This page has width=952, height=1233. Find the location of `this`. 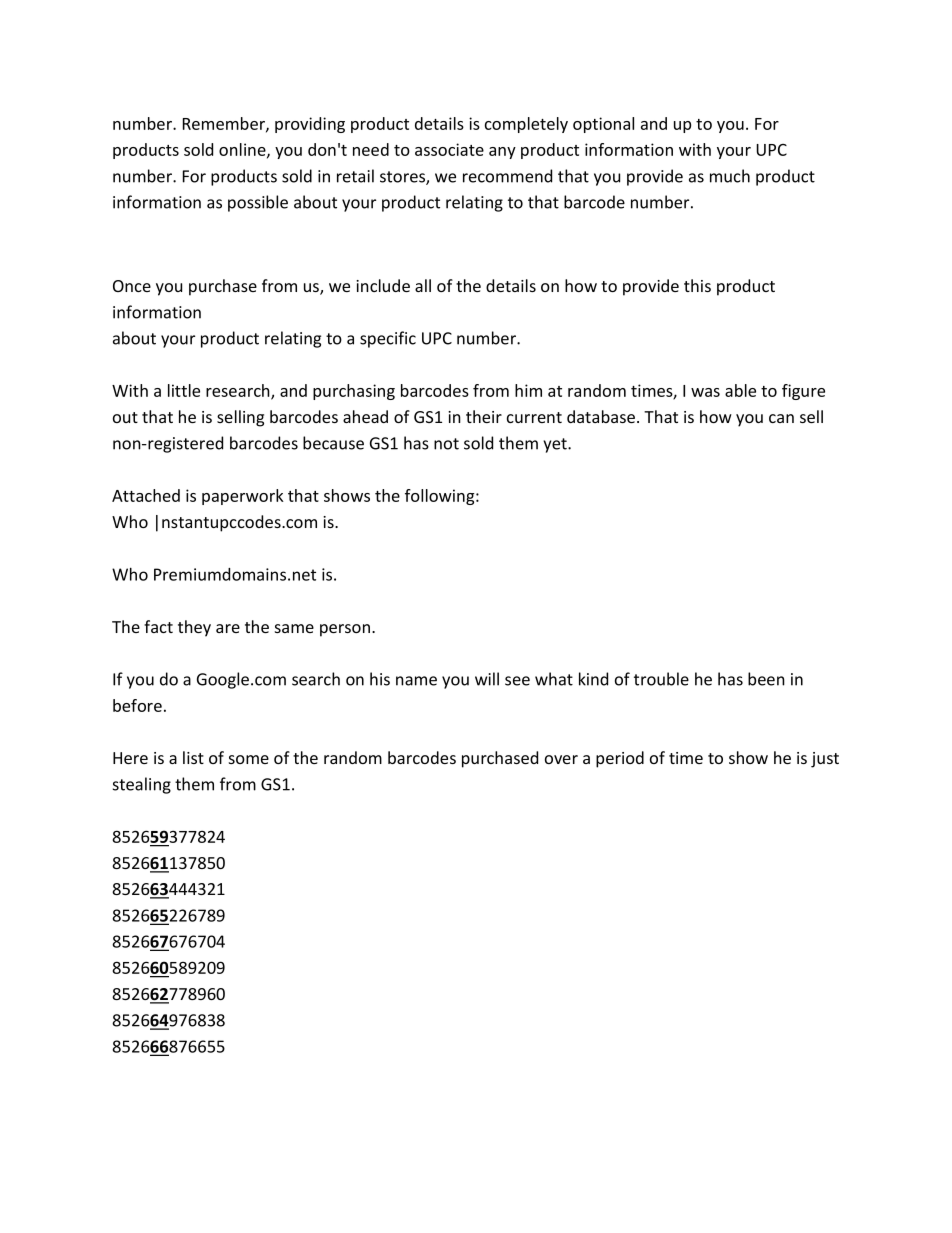

this is located at coordinates (697, 285).
